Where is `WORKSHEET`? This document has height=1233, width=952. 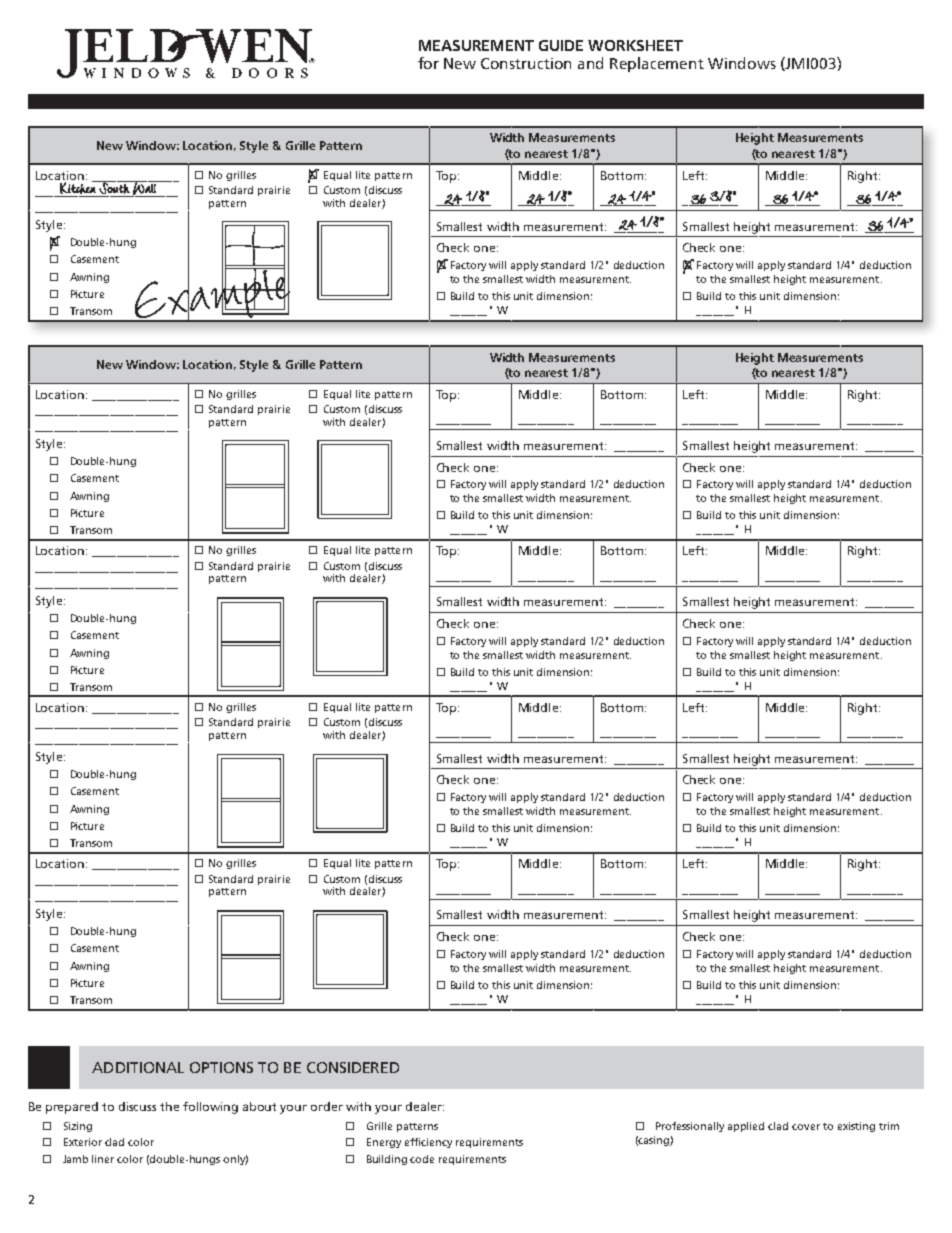
WORKSHEET is located at coordinates (635, 45).
